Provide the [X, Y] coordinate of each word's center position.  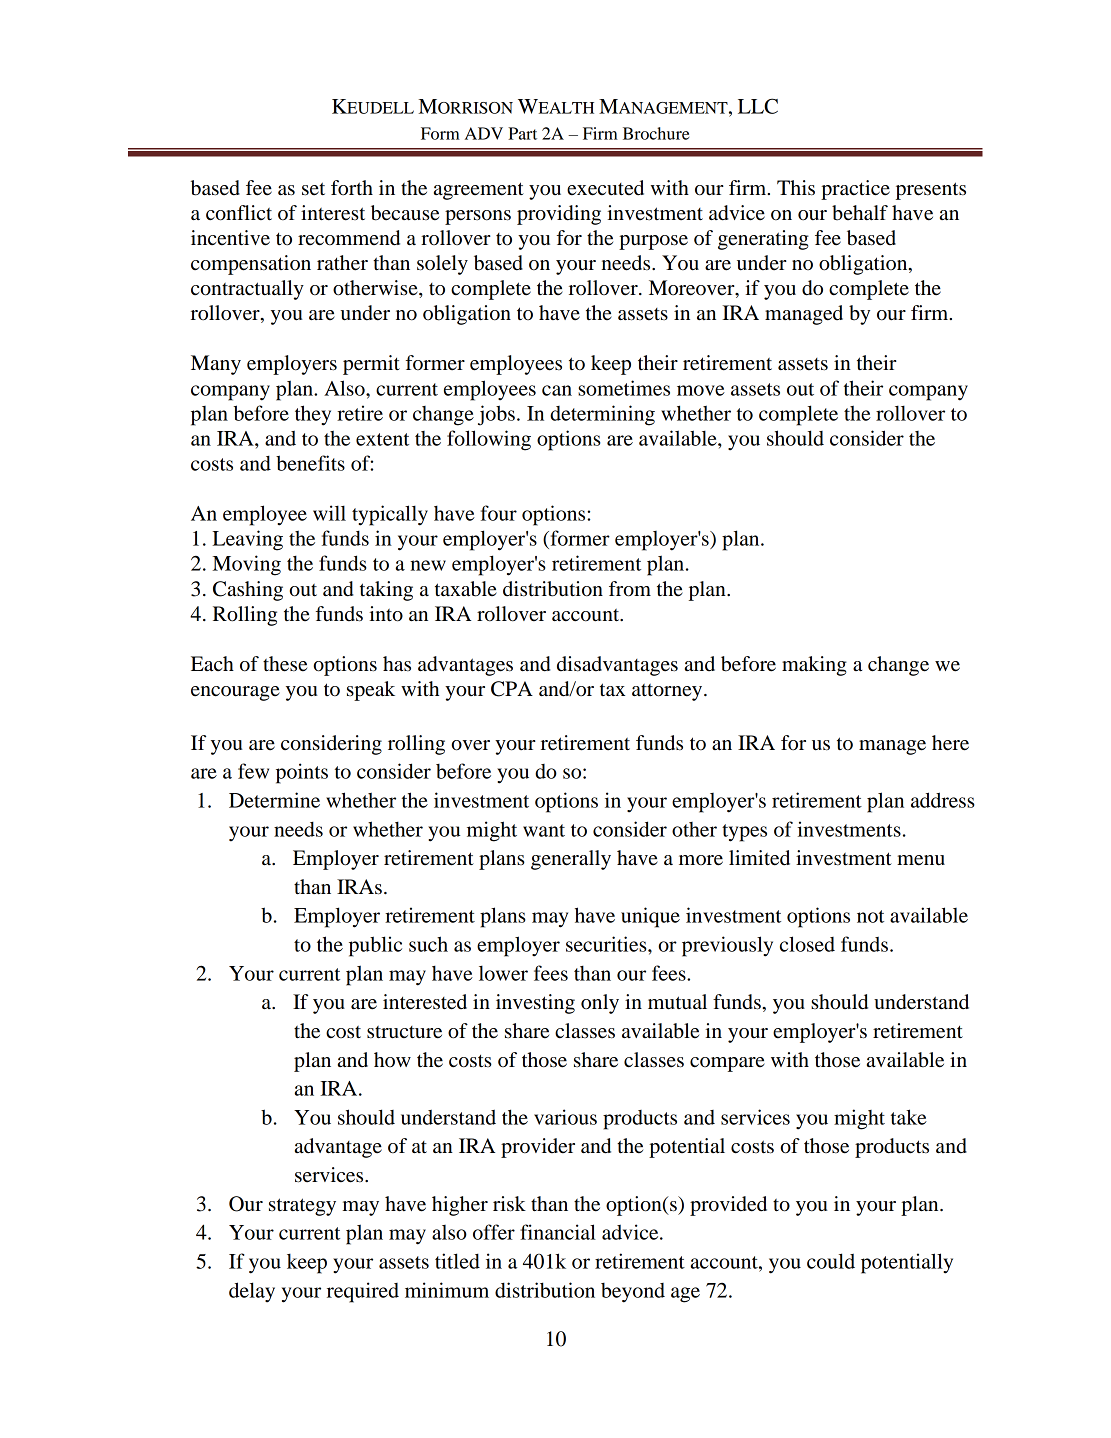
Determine [274, 800]
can [557, 390]
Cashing [248, 591]
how [392, 1059]
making [814, 666]
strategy [302, 1207]
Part [522, 133]
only [600, 1004]
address [943, 800]
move [701, 390]
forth [352, 188]
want [544, 830]
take [909, 1117]
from [630, 589]
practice [855, 190]
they [313, 415]
